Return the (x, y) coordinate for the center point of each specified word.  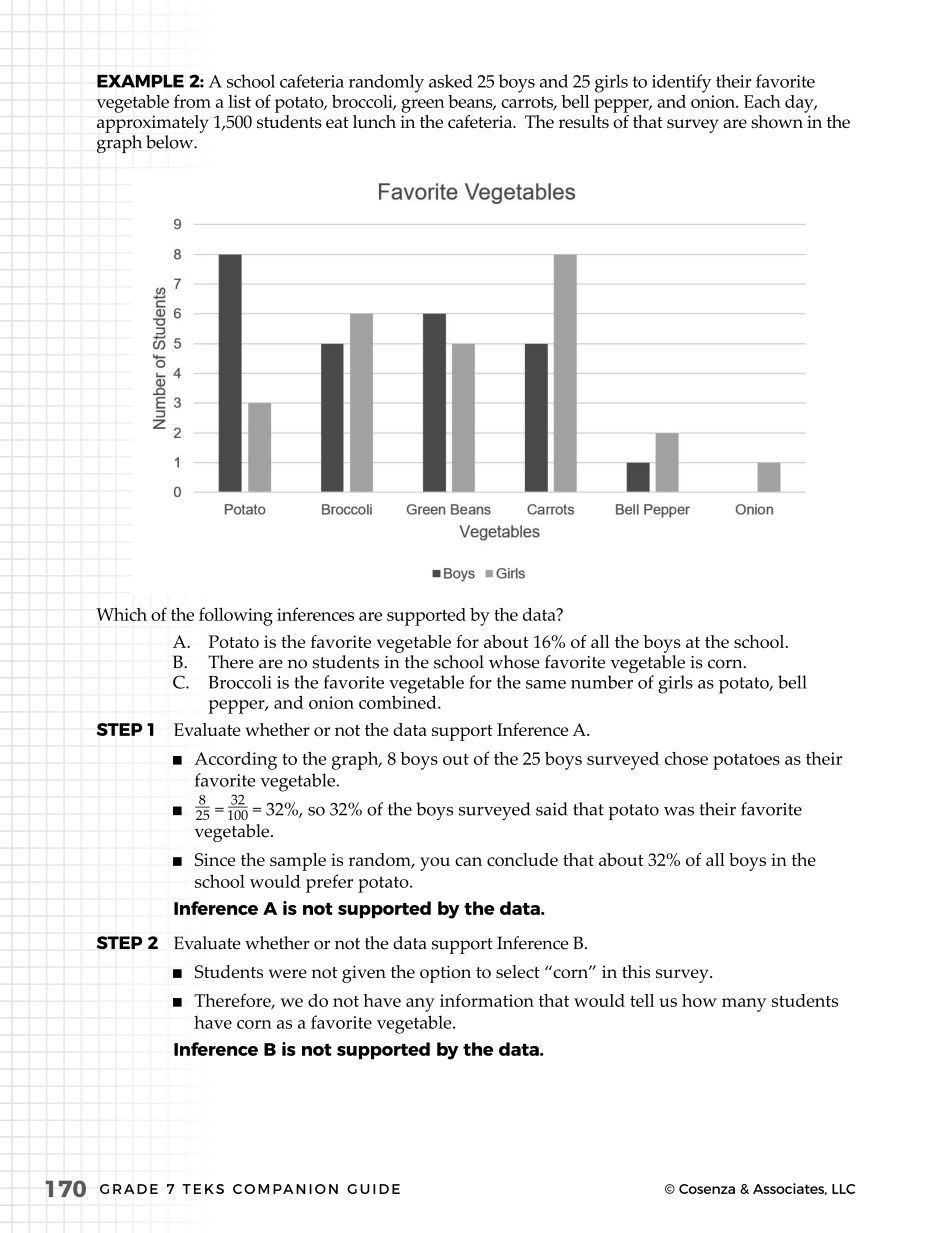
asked (451, 81)
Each (762, 101)
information (487, 1000)
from (192, 101)
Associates (790, 1189)
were (288, 973)
